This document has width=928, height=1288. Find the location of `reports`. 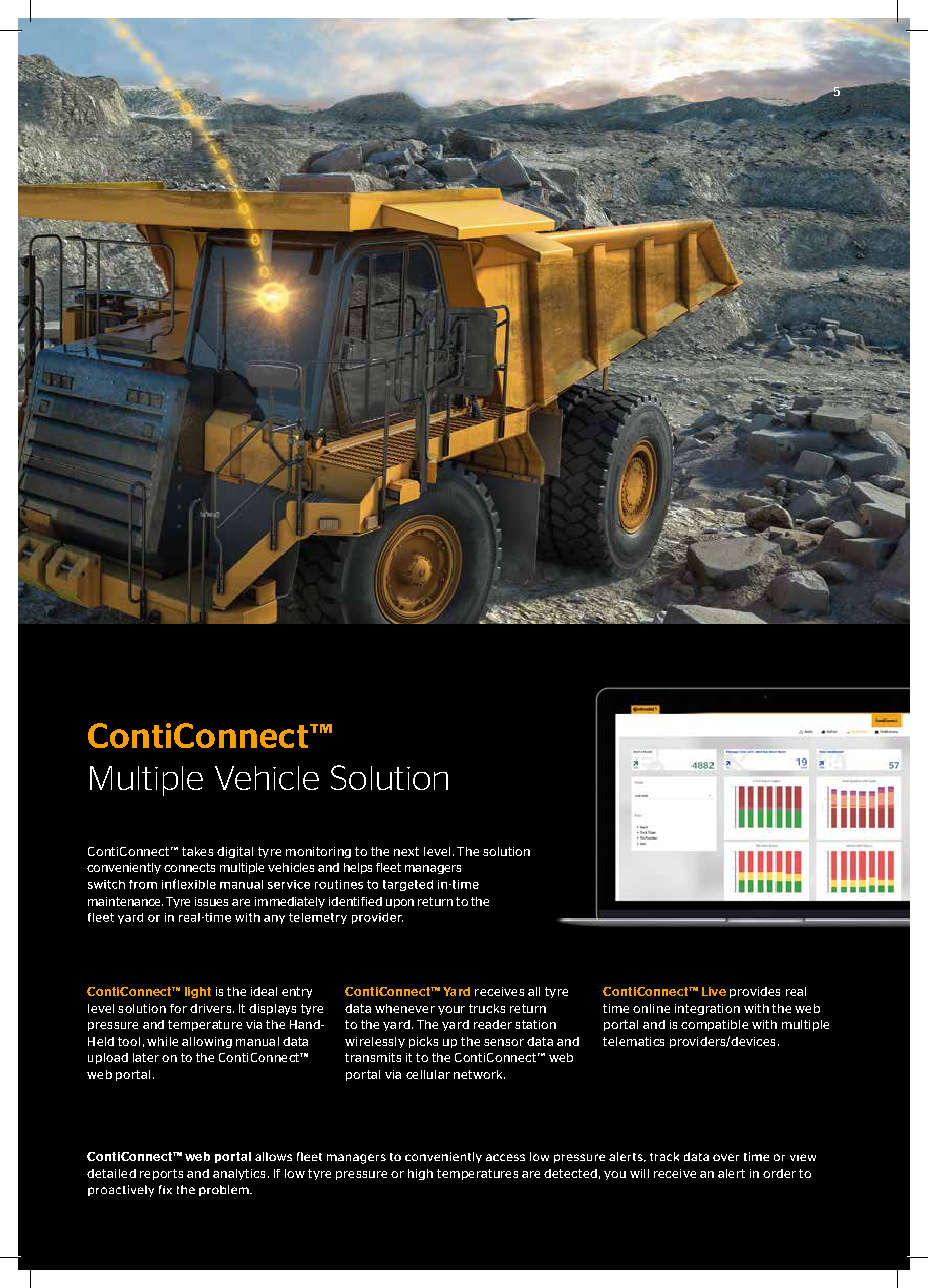

reports is located at coordinates (161, 1174).
